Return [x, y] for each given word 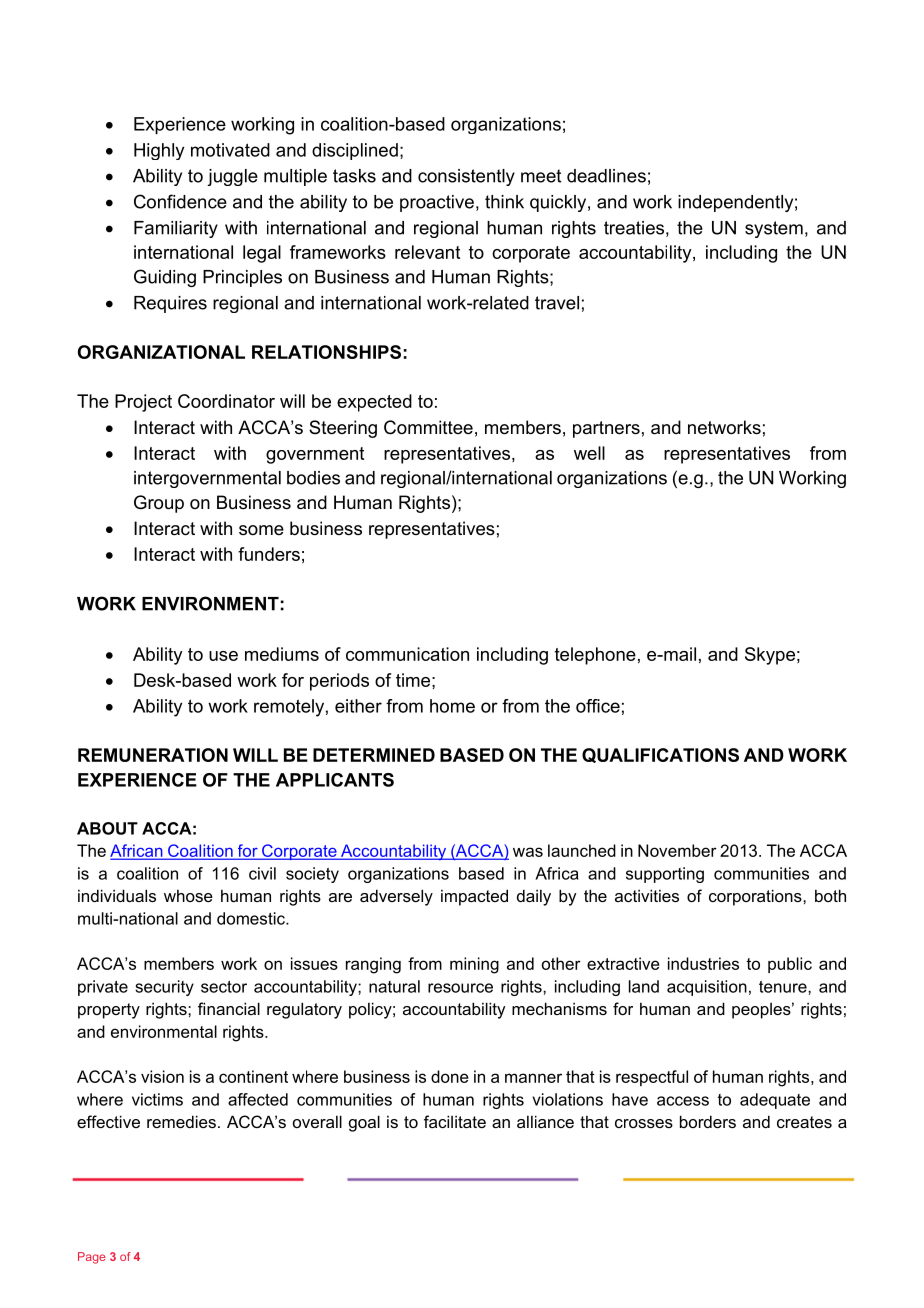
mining [474, 965]
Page [92, 1258]
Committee [428, 427]
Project [143, 403]
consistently [466, 177]
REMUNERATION [153, 755]
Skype [770, 656]
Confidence [180, 201]
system [774, 229]
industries [703, 963]
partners [606, 429]
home [452, 706]
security [164, 988]
